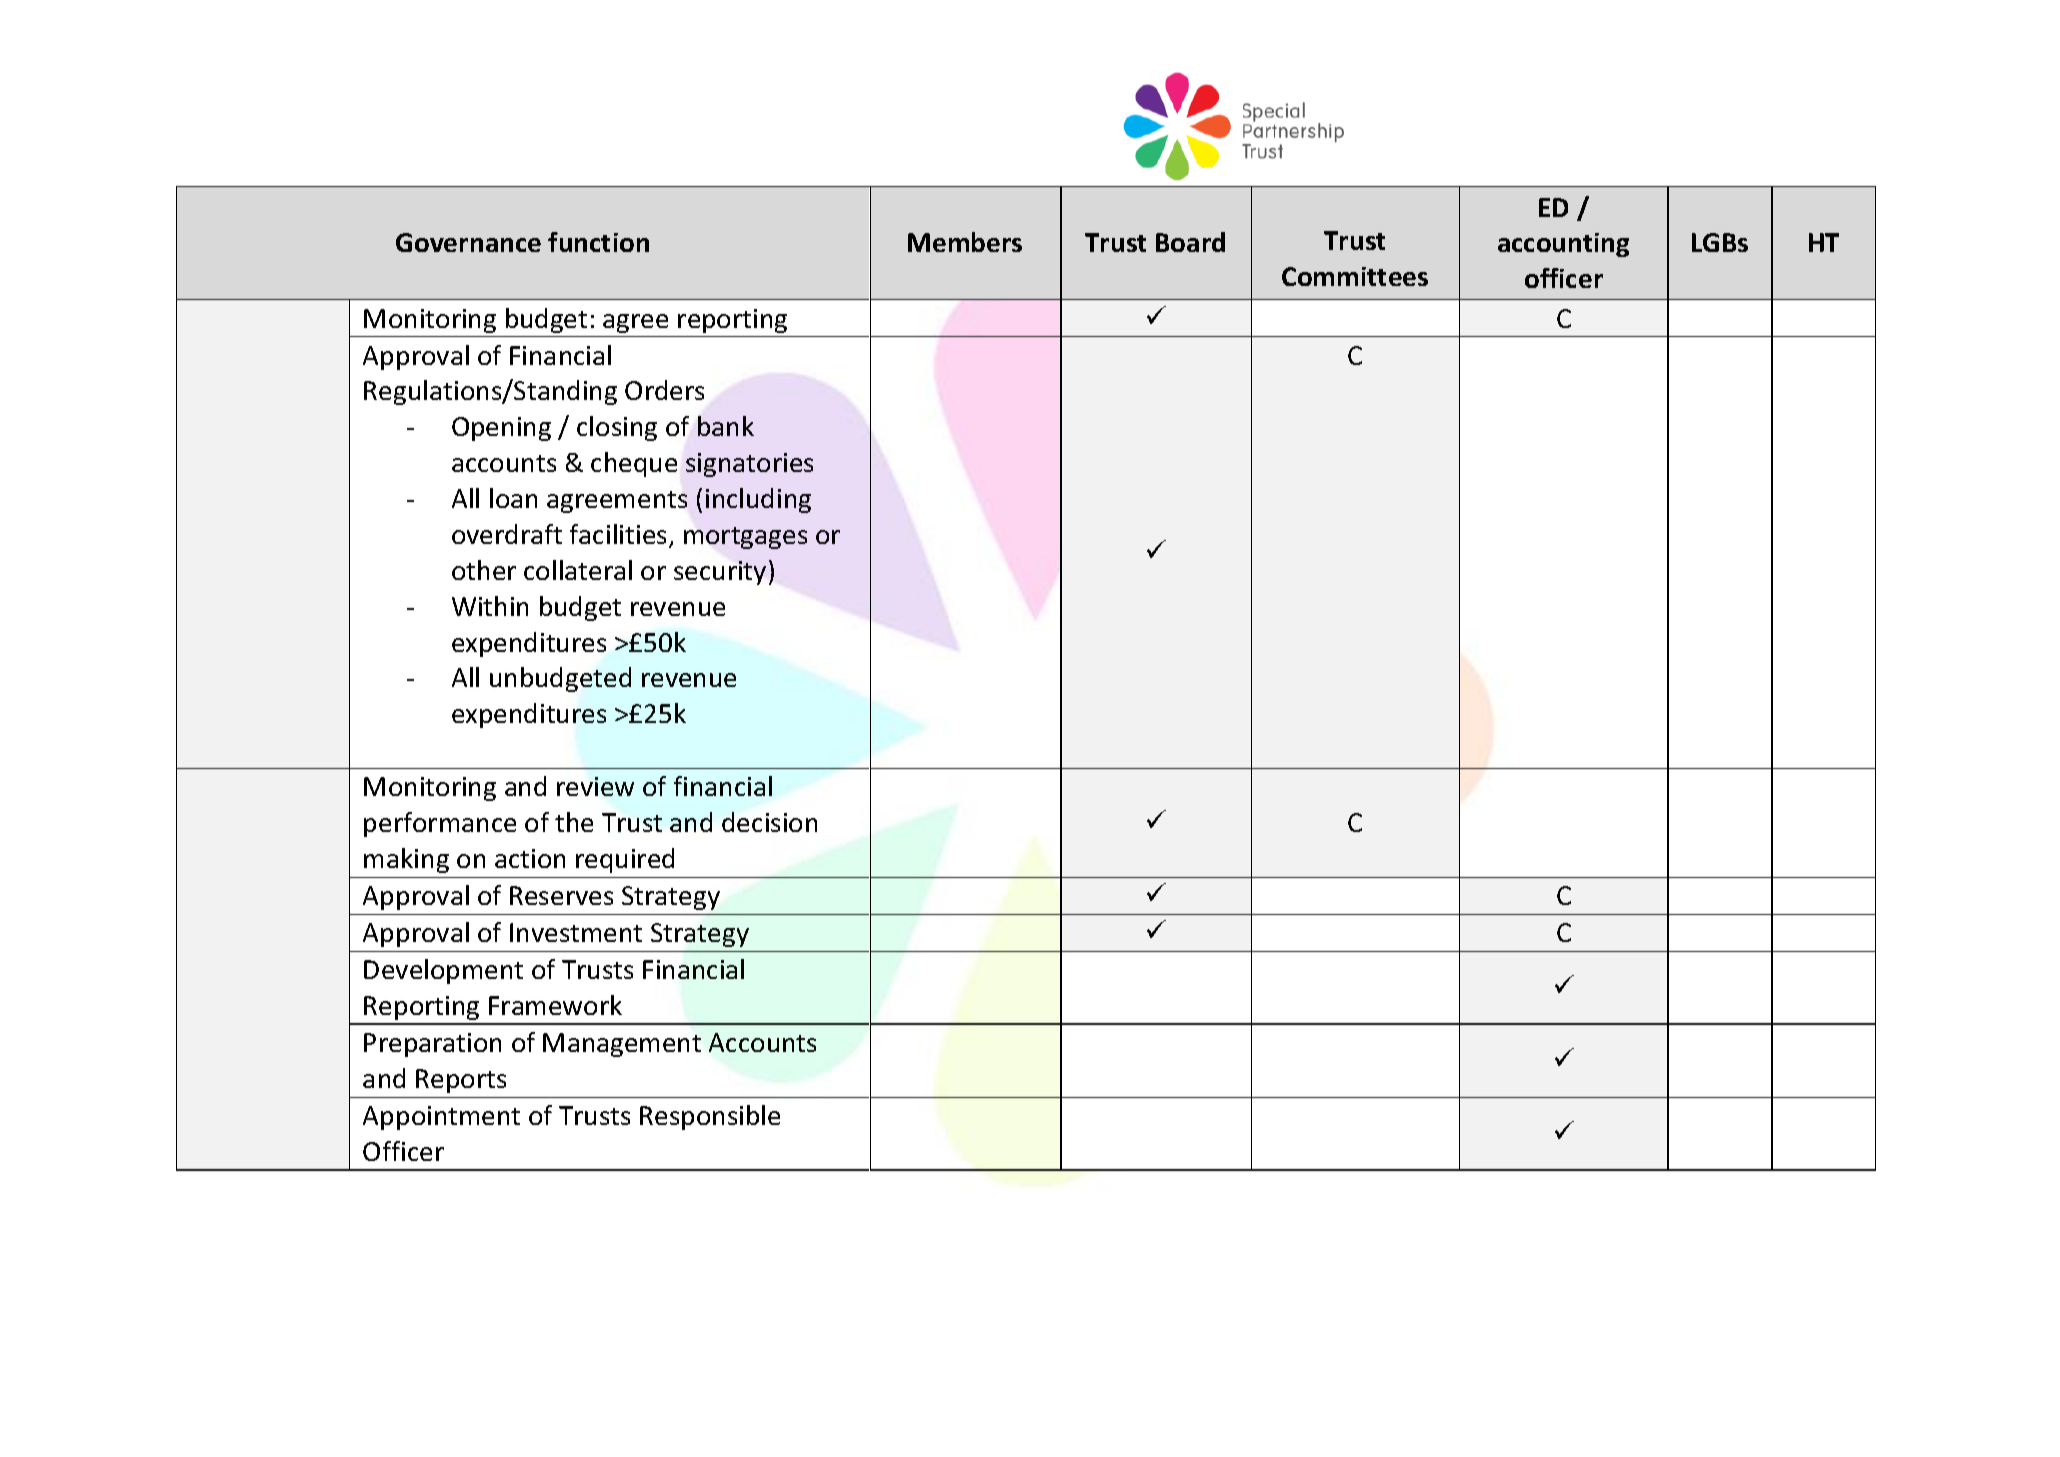  What do you see at coordinates (749, 465) in the screenshot?
I see `signatories` at bounding box center [749, 465].
